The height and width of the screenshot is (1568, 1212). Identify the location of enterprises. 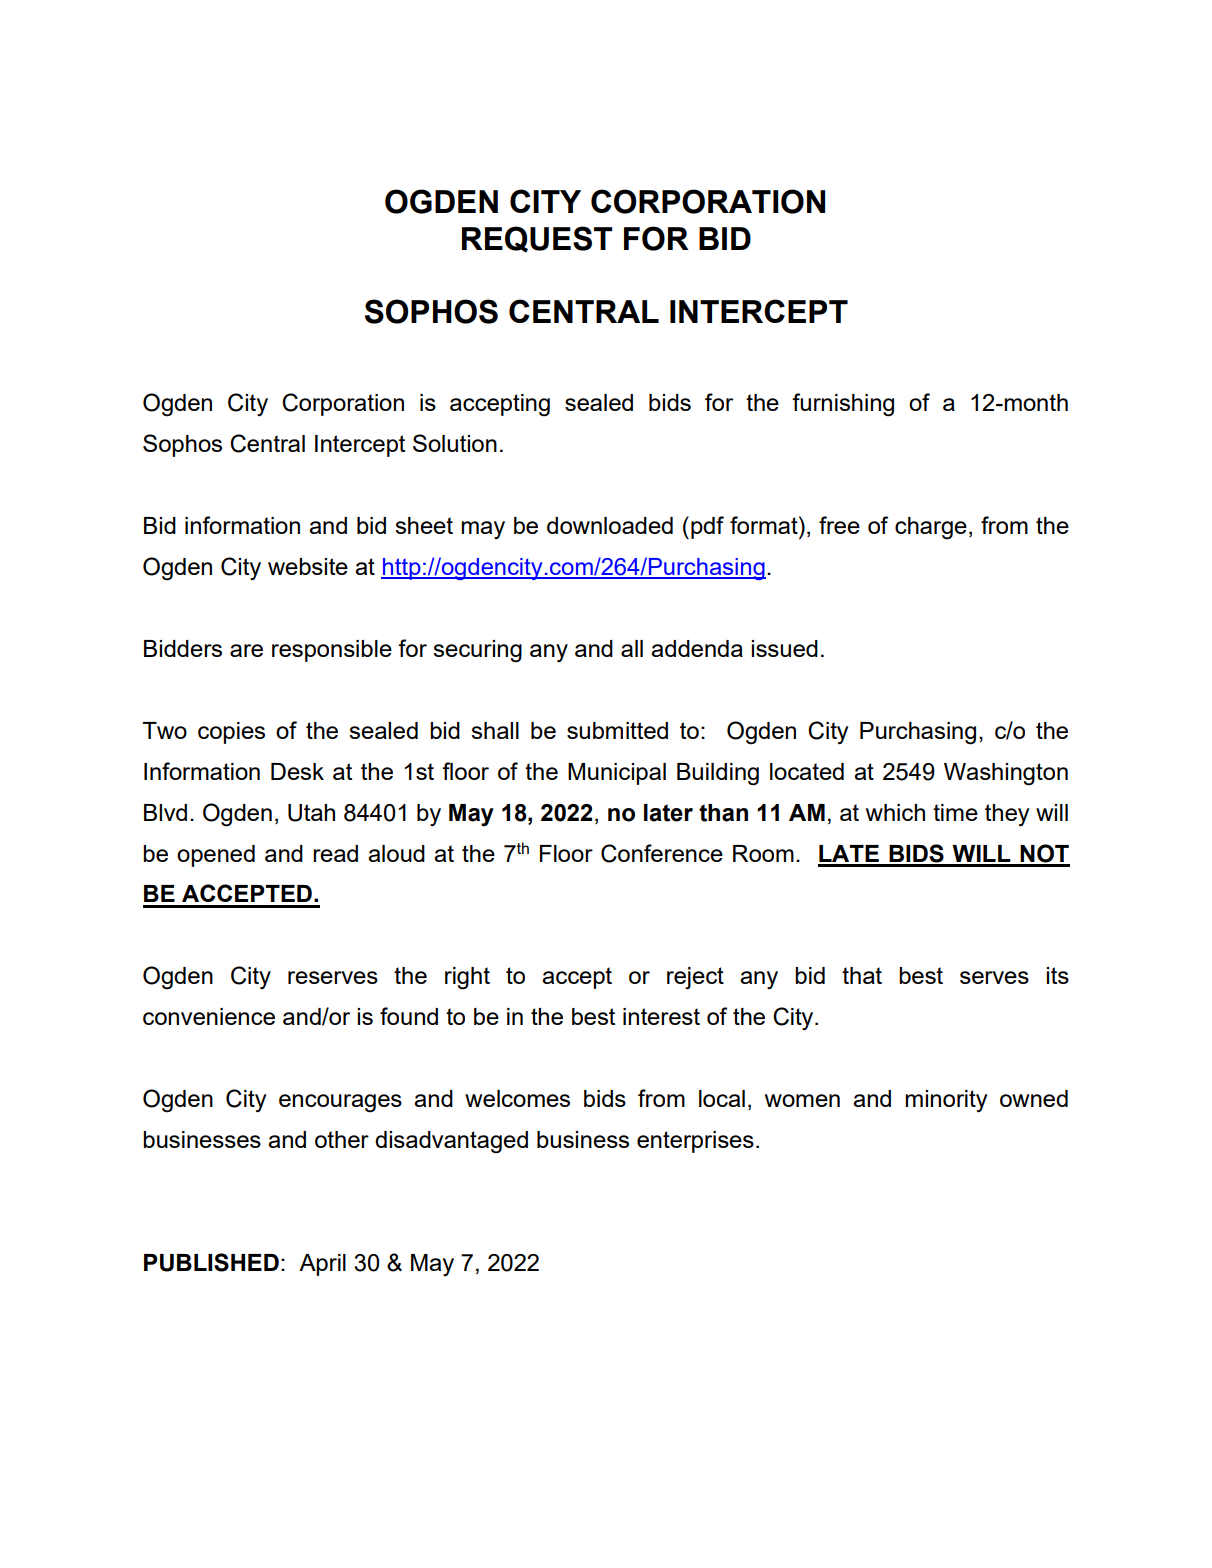
(695, 1142).
